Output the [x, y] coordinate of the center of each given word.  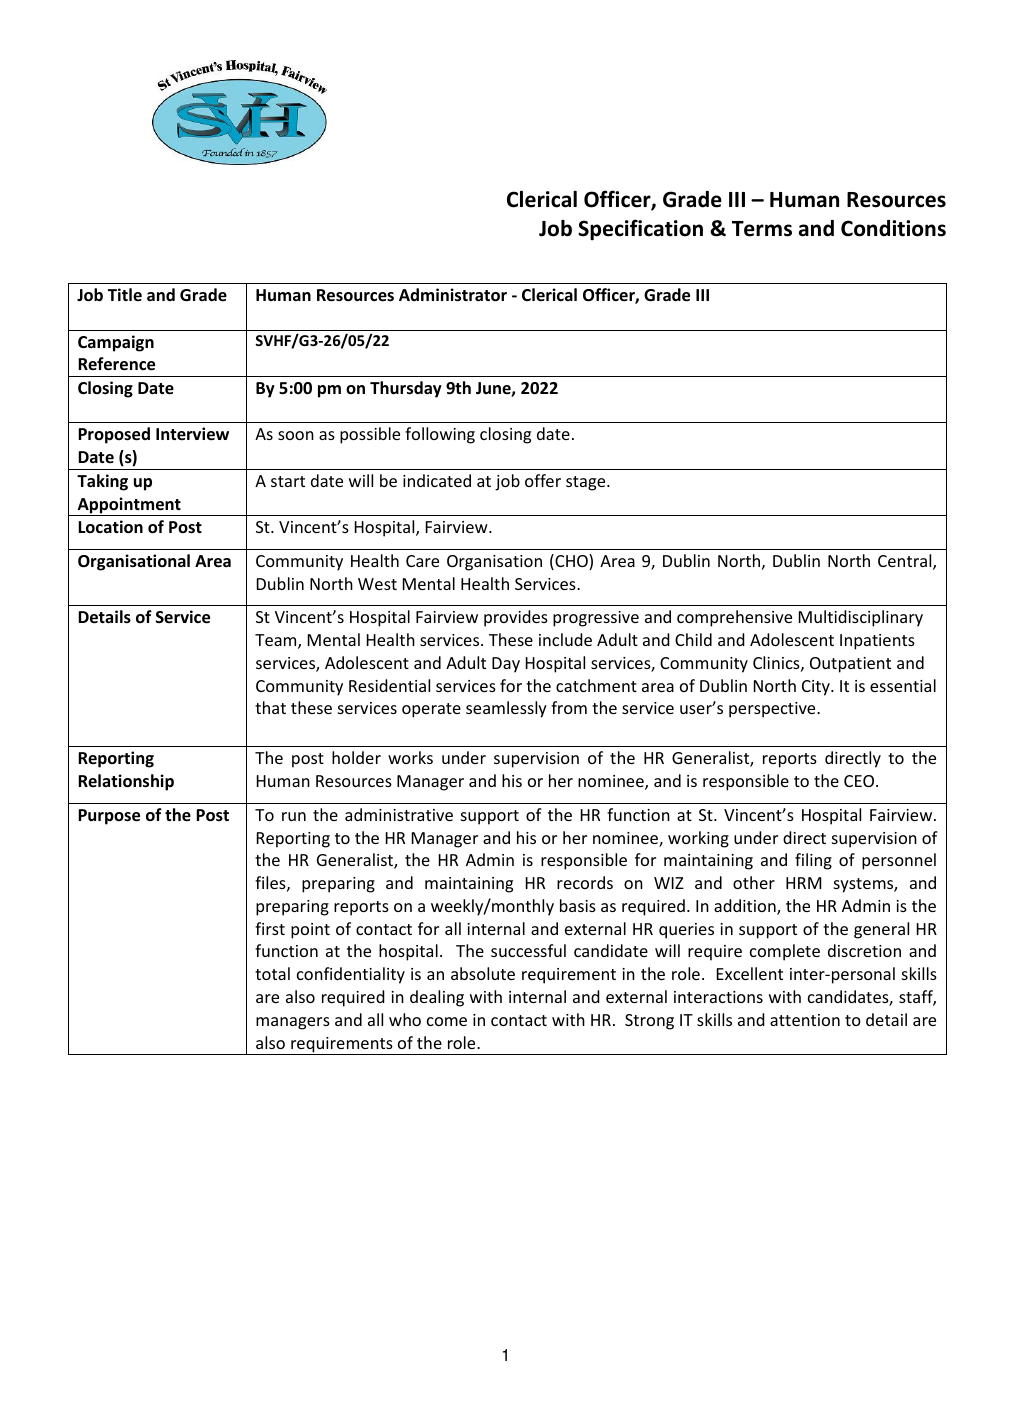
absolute [483, 973]
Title [125, 294]
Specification [640, 230]
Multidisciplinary [861, 618]
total [272, 973]
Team [277, 641]
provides [516, 618]
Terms [762, 229]
